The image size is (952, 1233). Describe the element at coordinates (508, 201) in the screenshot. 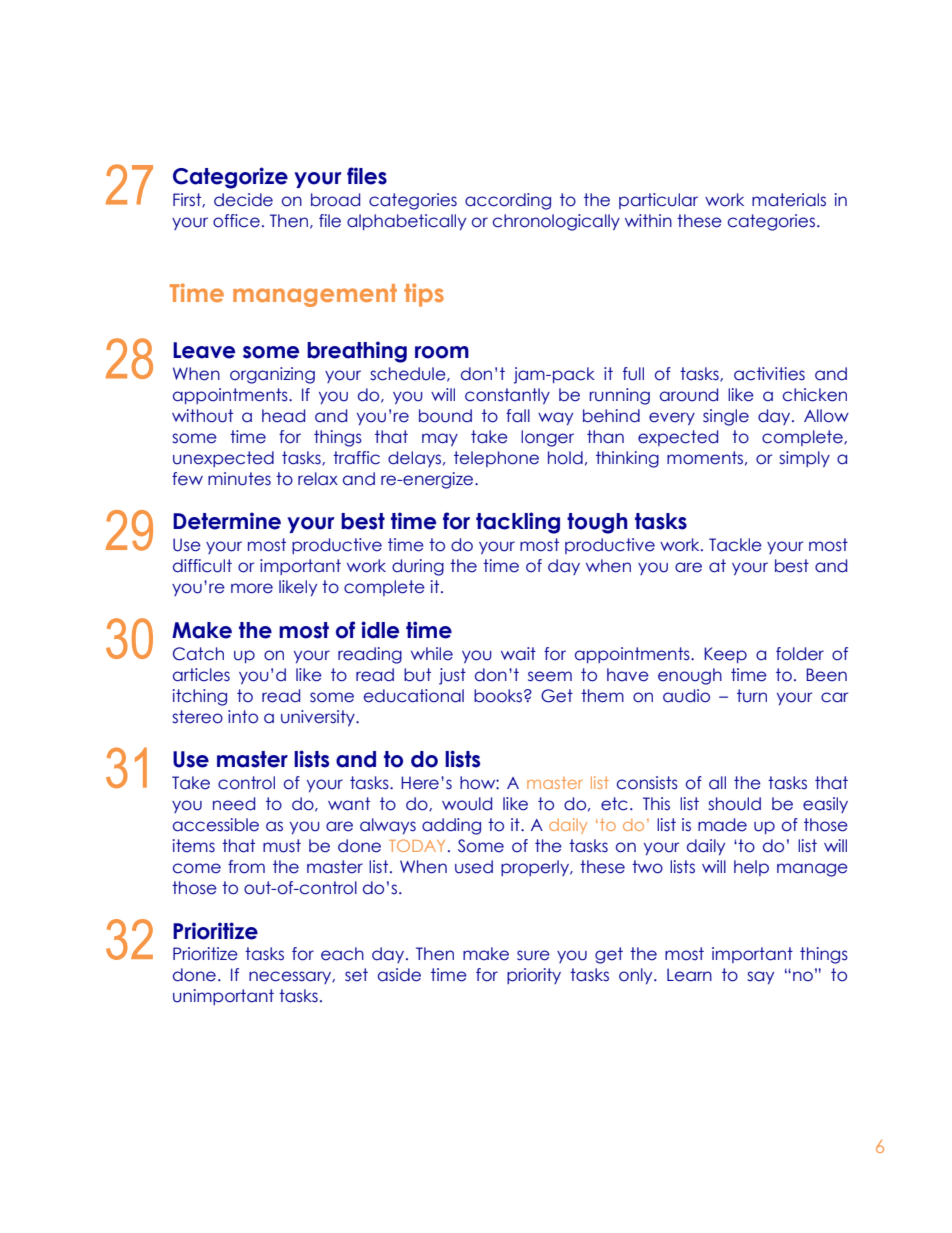

I see `according` at that location.
